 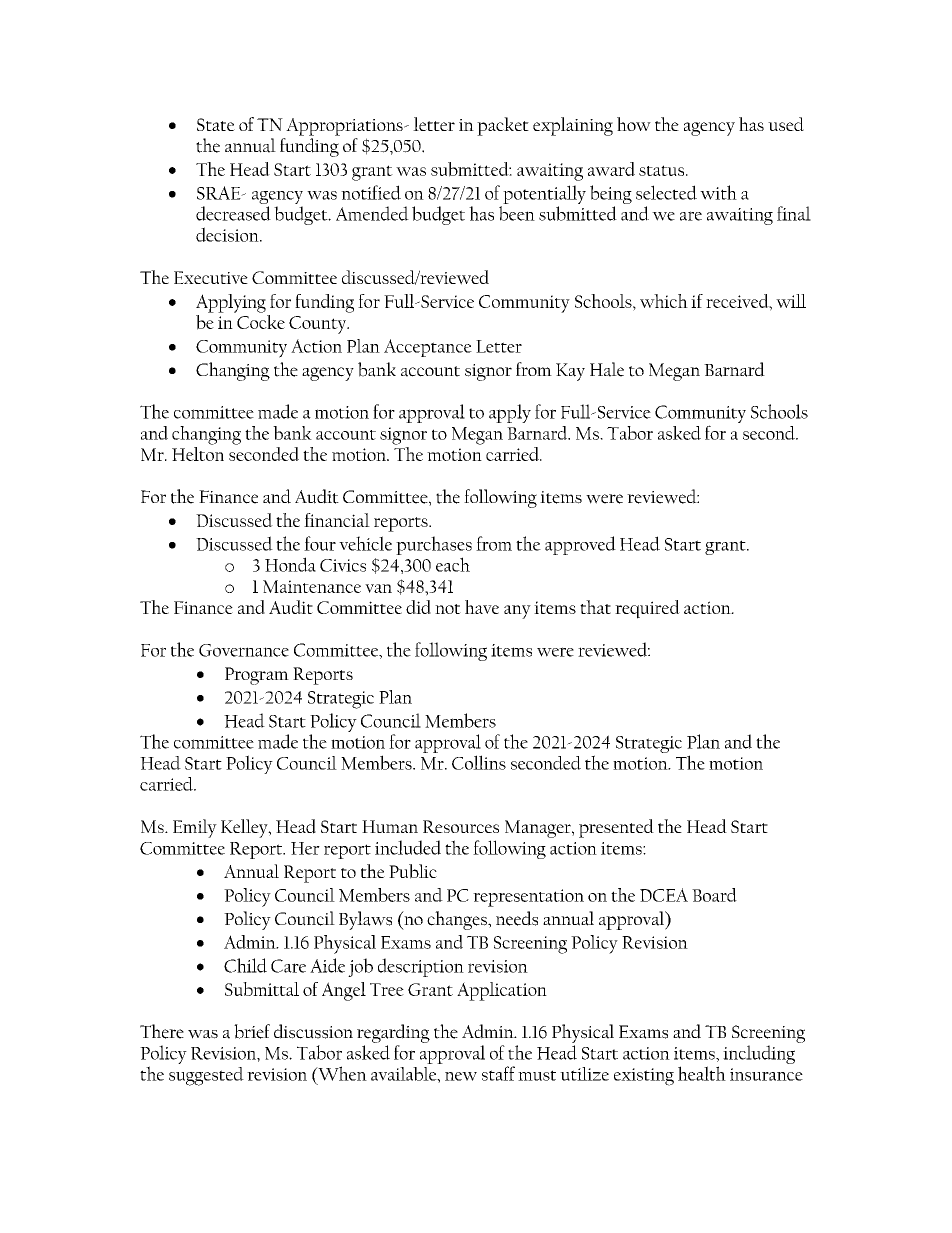 What do you see at coordinates (503, 126) in the image?
I see `packet` at bounding box center [503, 126].
